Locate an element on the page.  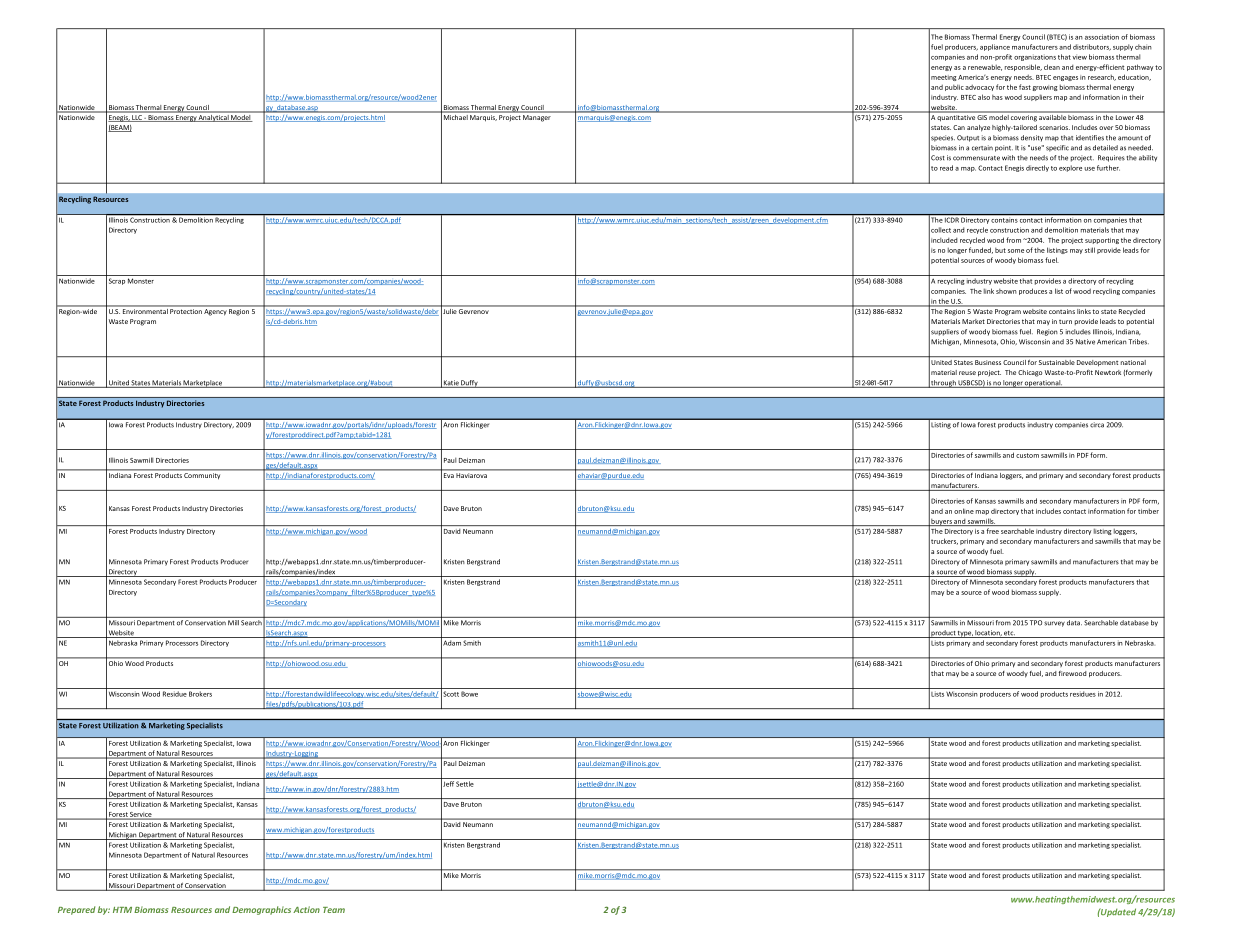
advocacy is located at coordinates (979, 88).
